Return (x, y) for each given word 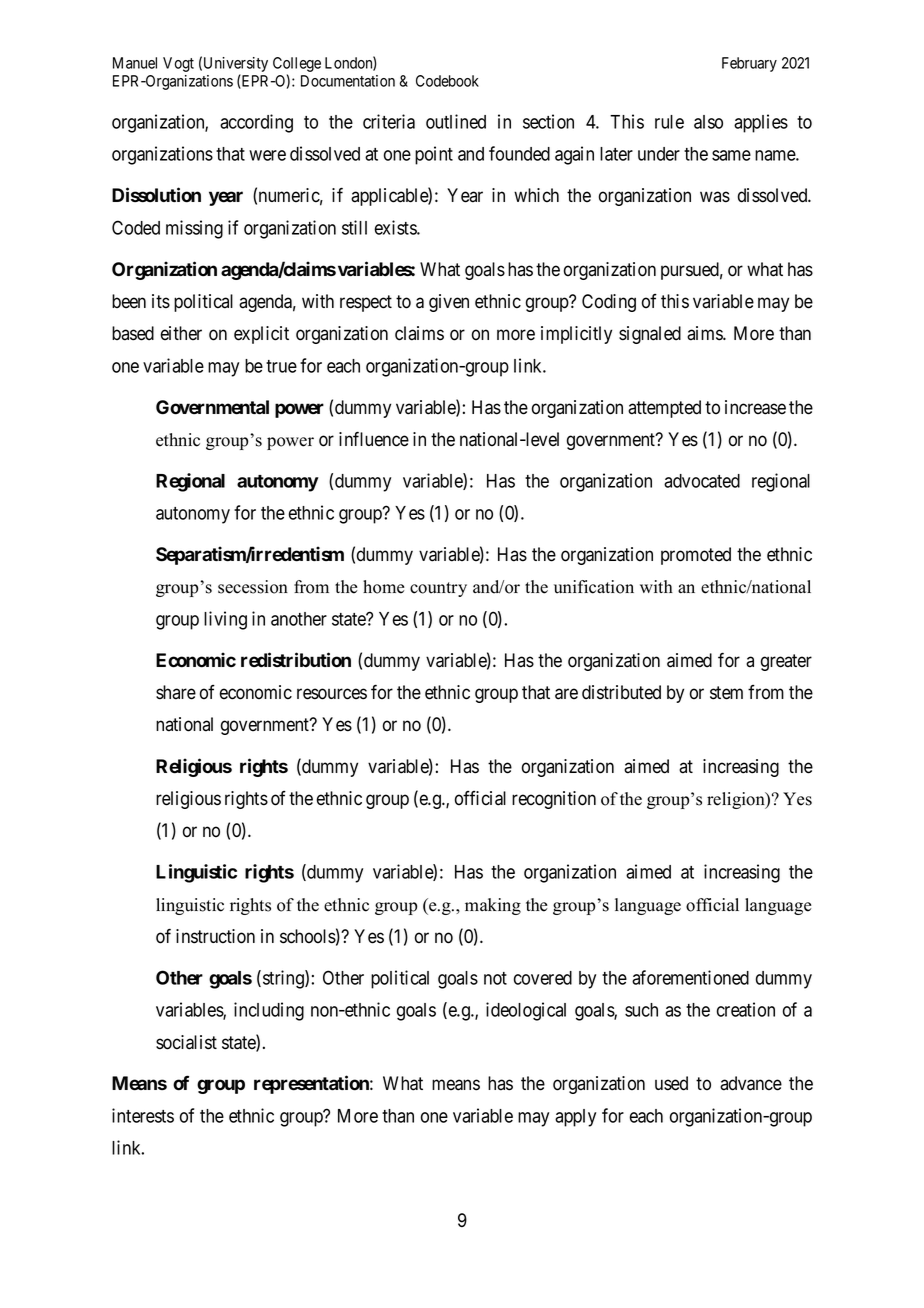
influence (374, 439)
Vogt (178, 64)
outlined (456, 121)
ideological (526, 1011)
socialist (186, 1042)
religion (737, 800)
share (176, 692)
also (708, 122)
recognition (554, 800)
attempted (664, 409)
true (281, 366)
